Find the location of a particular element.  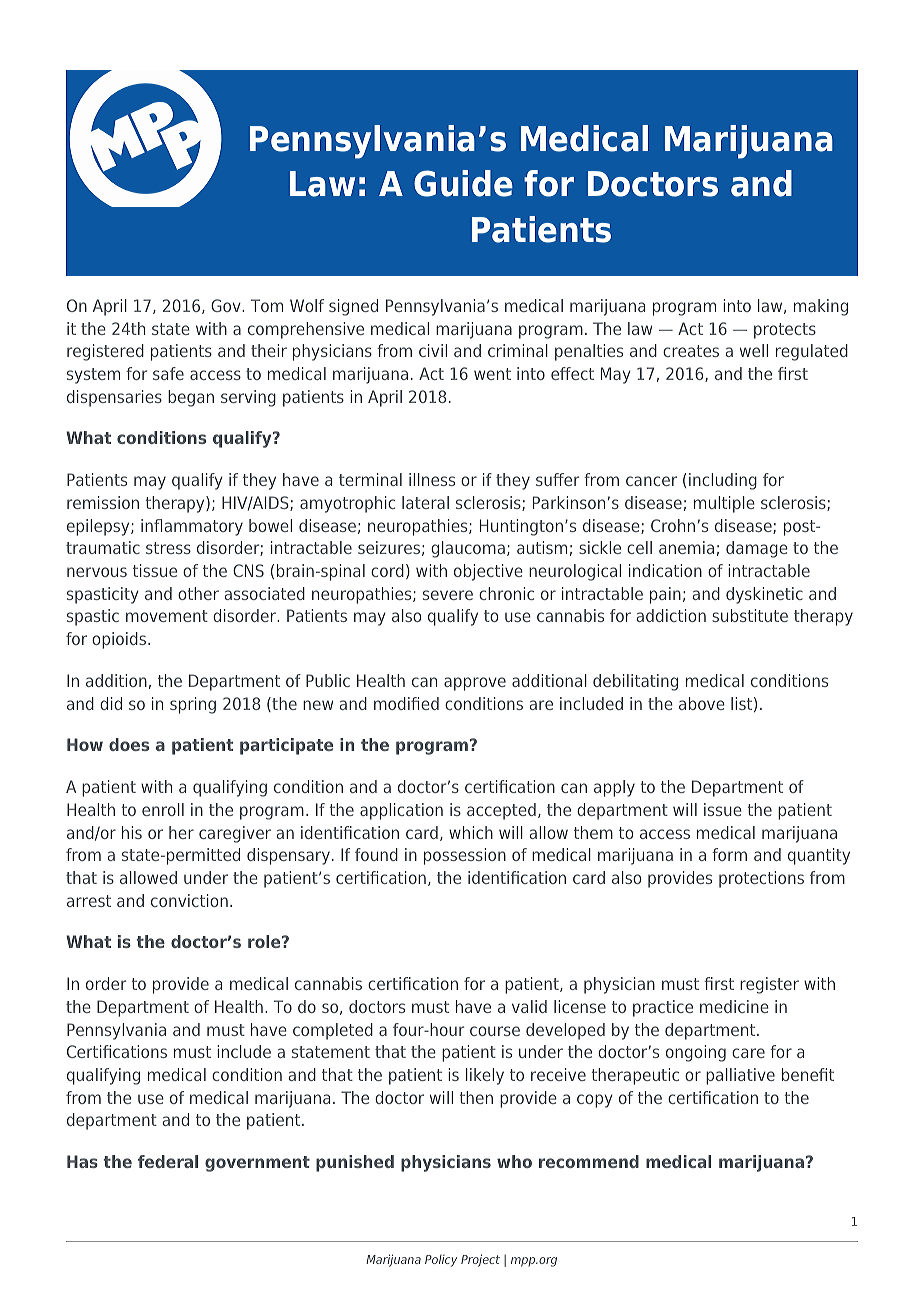

federal is located at coordinates (168, 1161).
